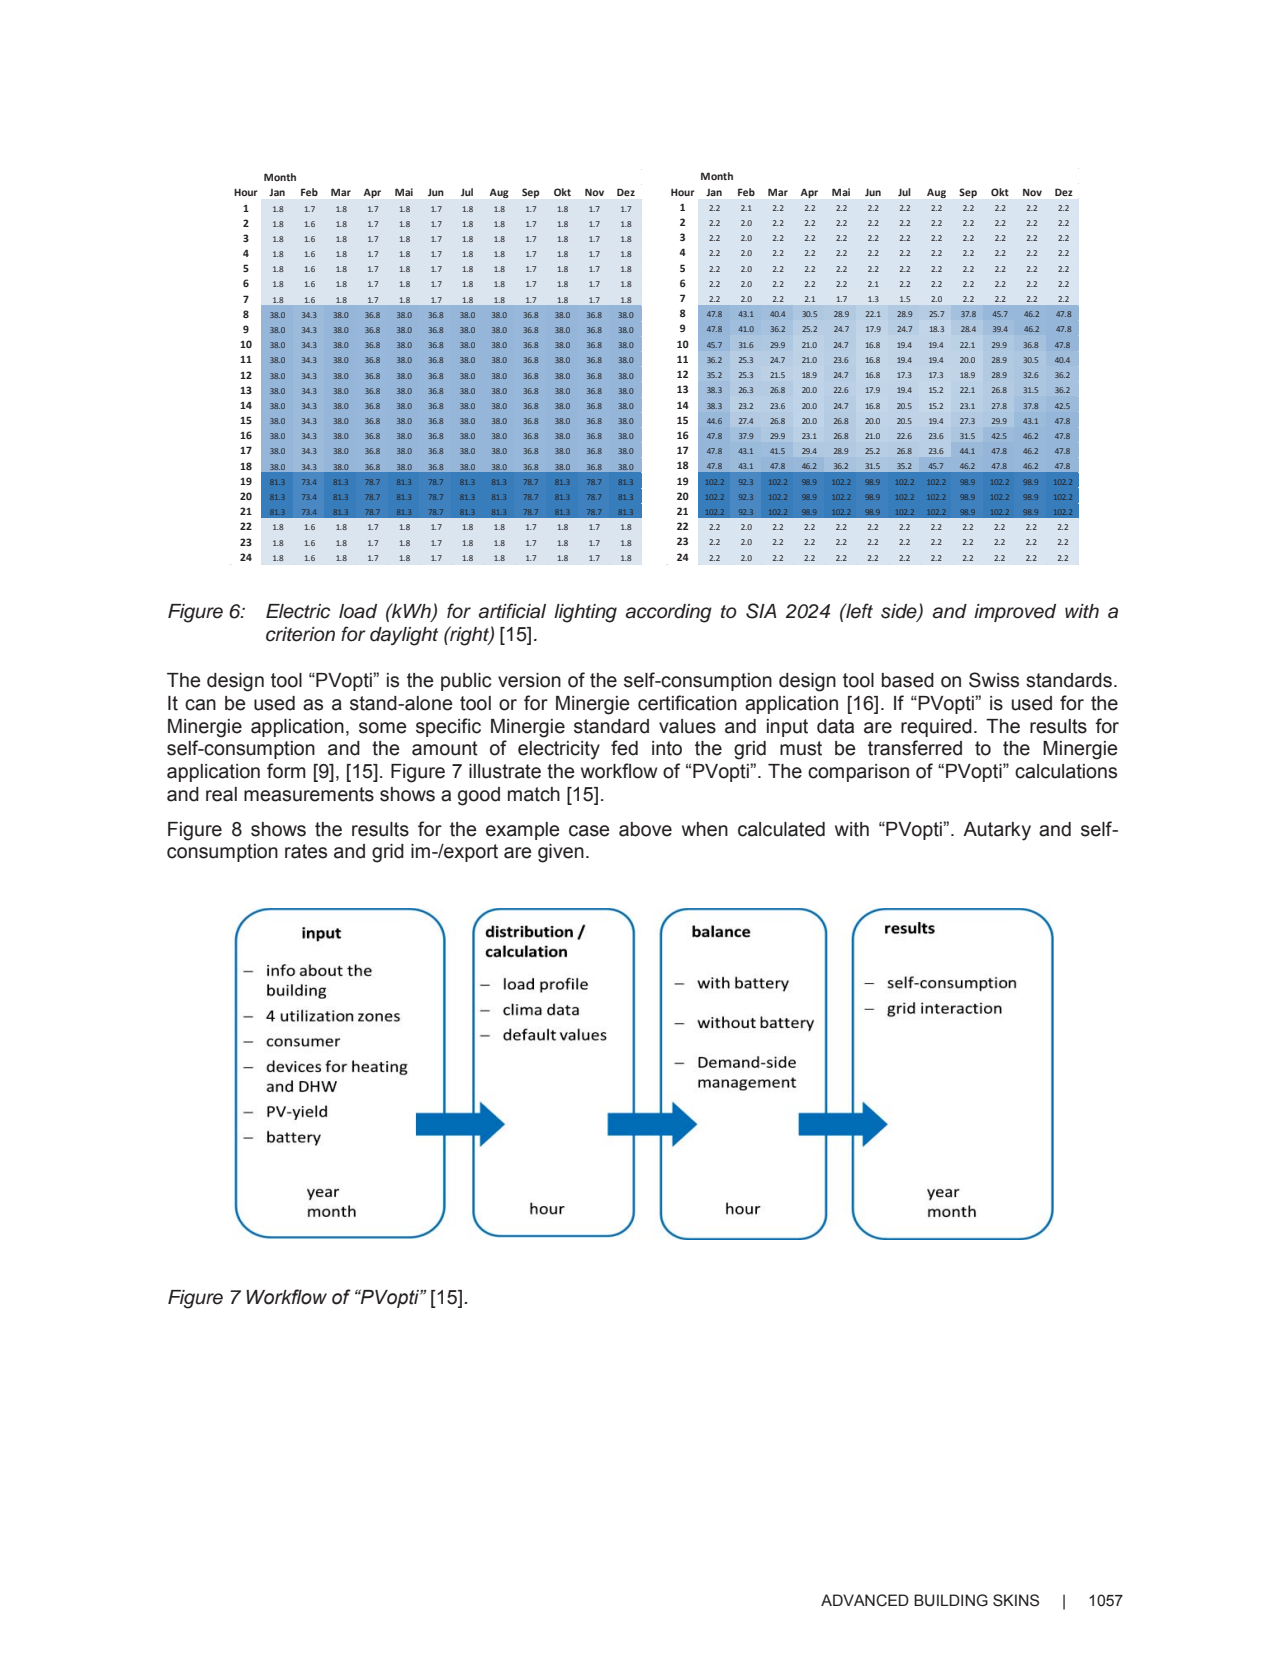  Describe the element at coordinates (561, 853) in the image. I see `given` at that location.
